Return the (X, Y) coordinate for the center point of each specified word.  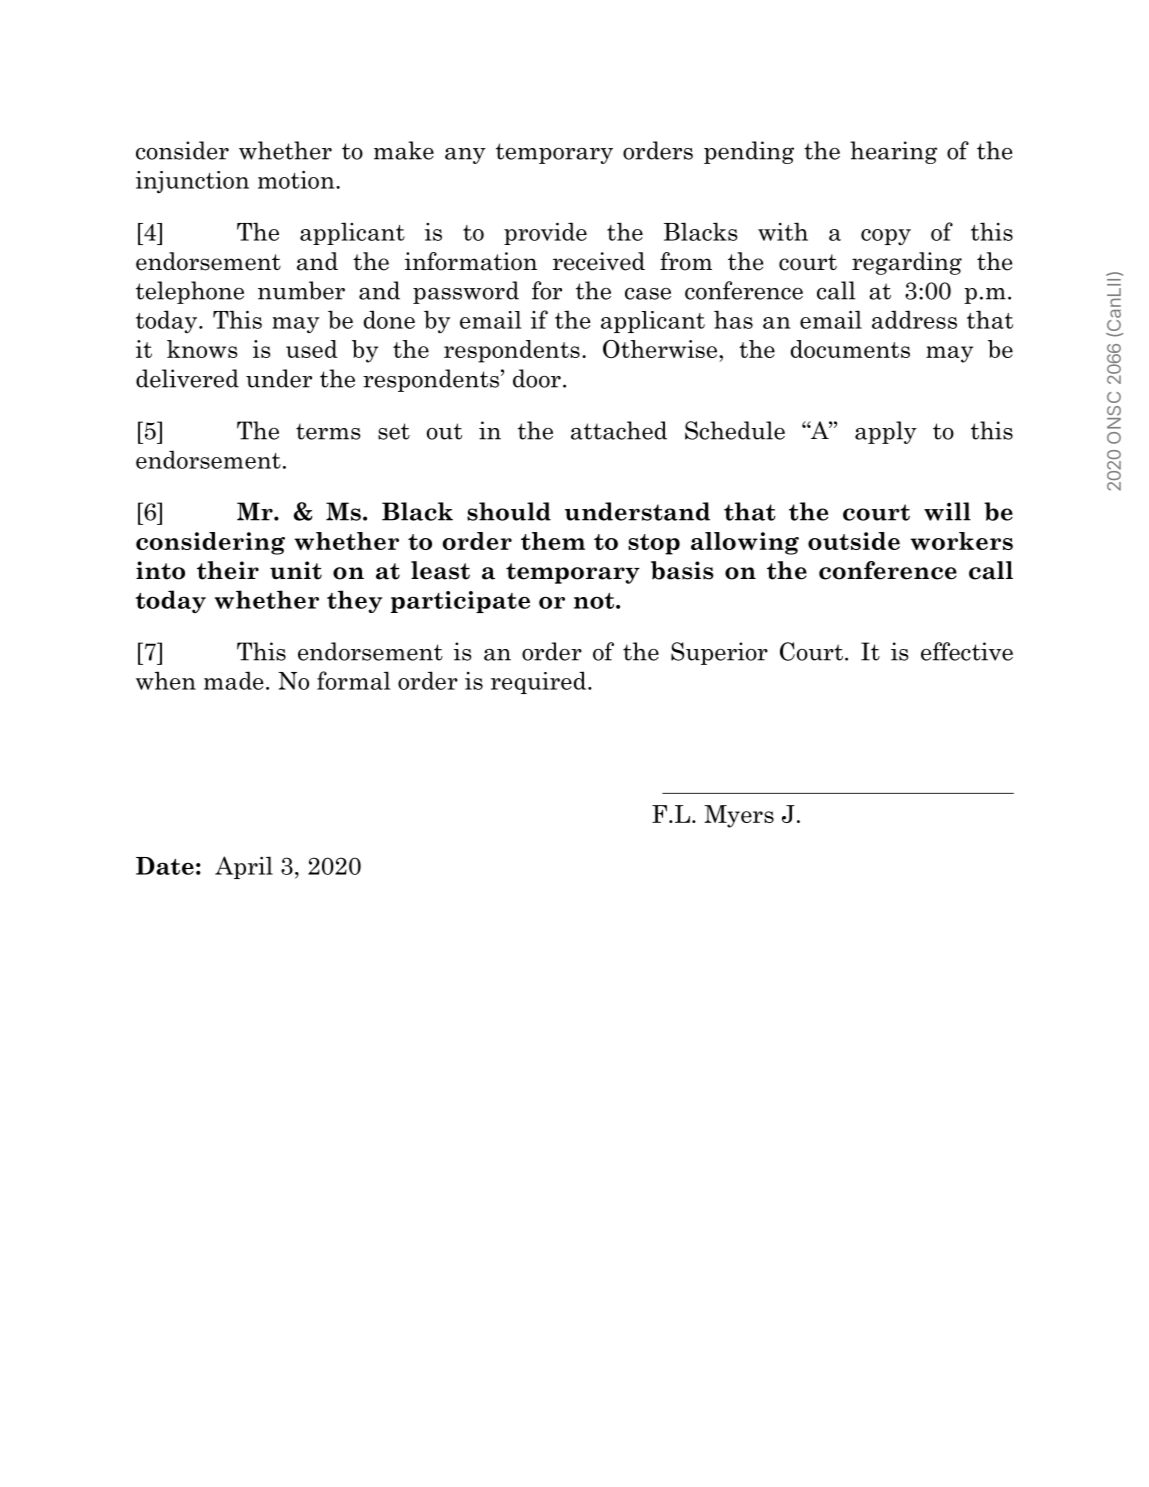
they (354, 601)
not (595, 601)
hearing (893, 152)
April (244, 867)
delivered (187, 378)
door (537, 378)
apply (886, 432)
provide (545, 233)
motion (297, 179)
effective (967, 651)
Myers (739, 816)
